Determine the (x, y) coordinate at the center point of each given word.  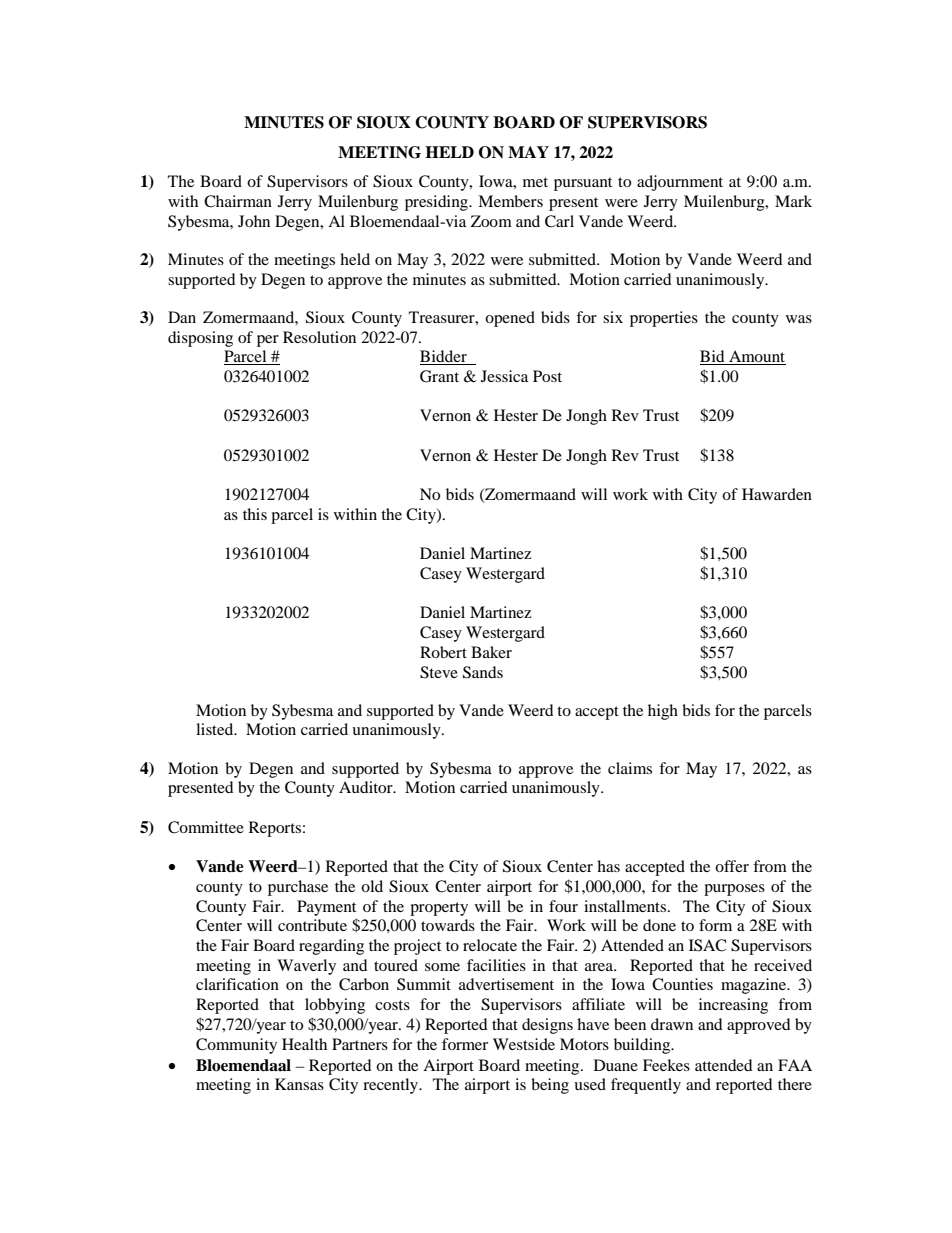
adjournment (680, 183)
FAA (795, 1065)
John (254, 221)
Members (510, 201)
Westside (524, 1044)
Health (304, 1044)
